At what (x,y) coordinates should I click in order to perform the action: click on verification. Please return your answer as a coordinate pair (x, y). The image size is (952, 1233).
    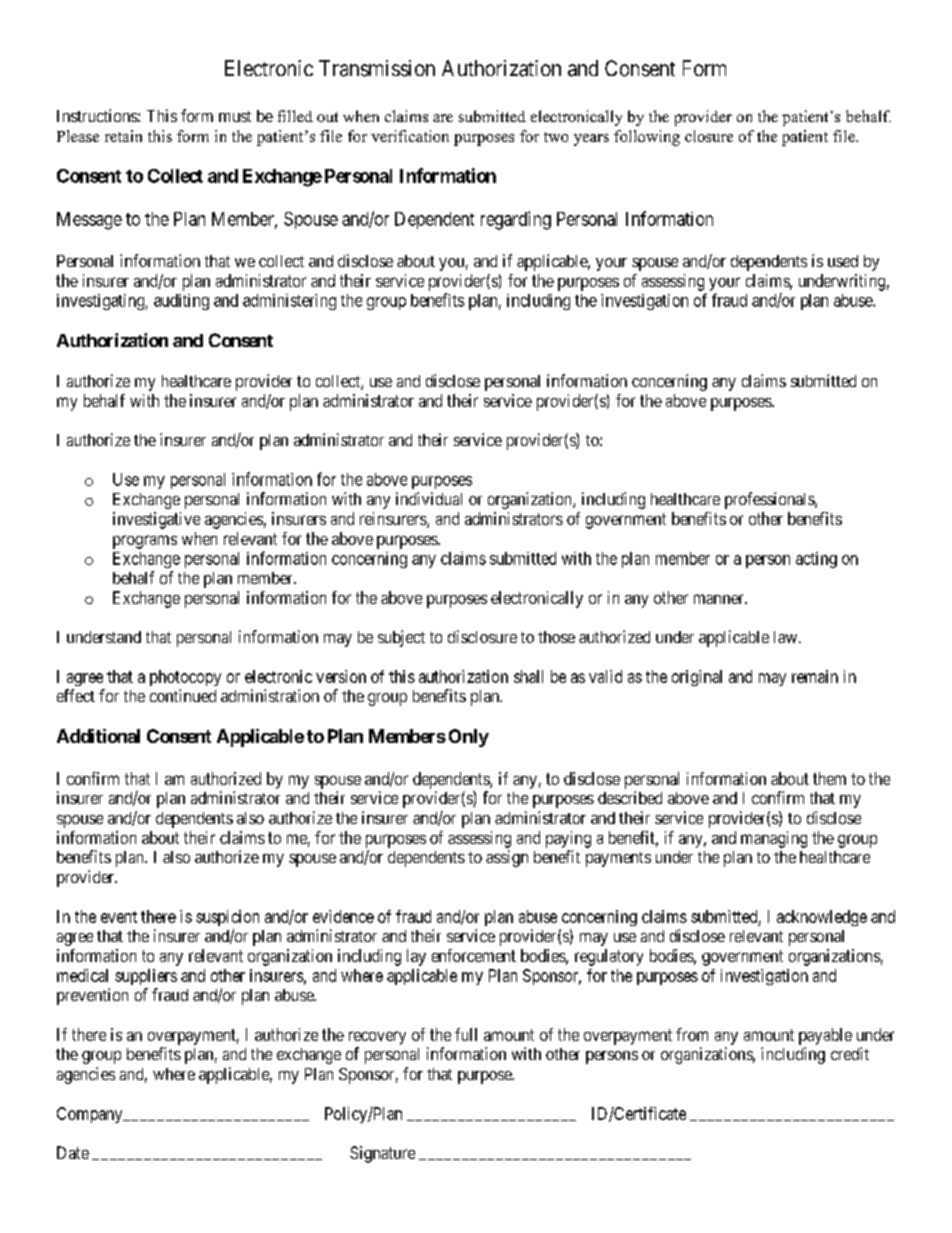
    Looking at the image, I should click on (410, 136).
